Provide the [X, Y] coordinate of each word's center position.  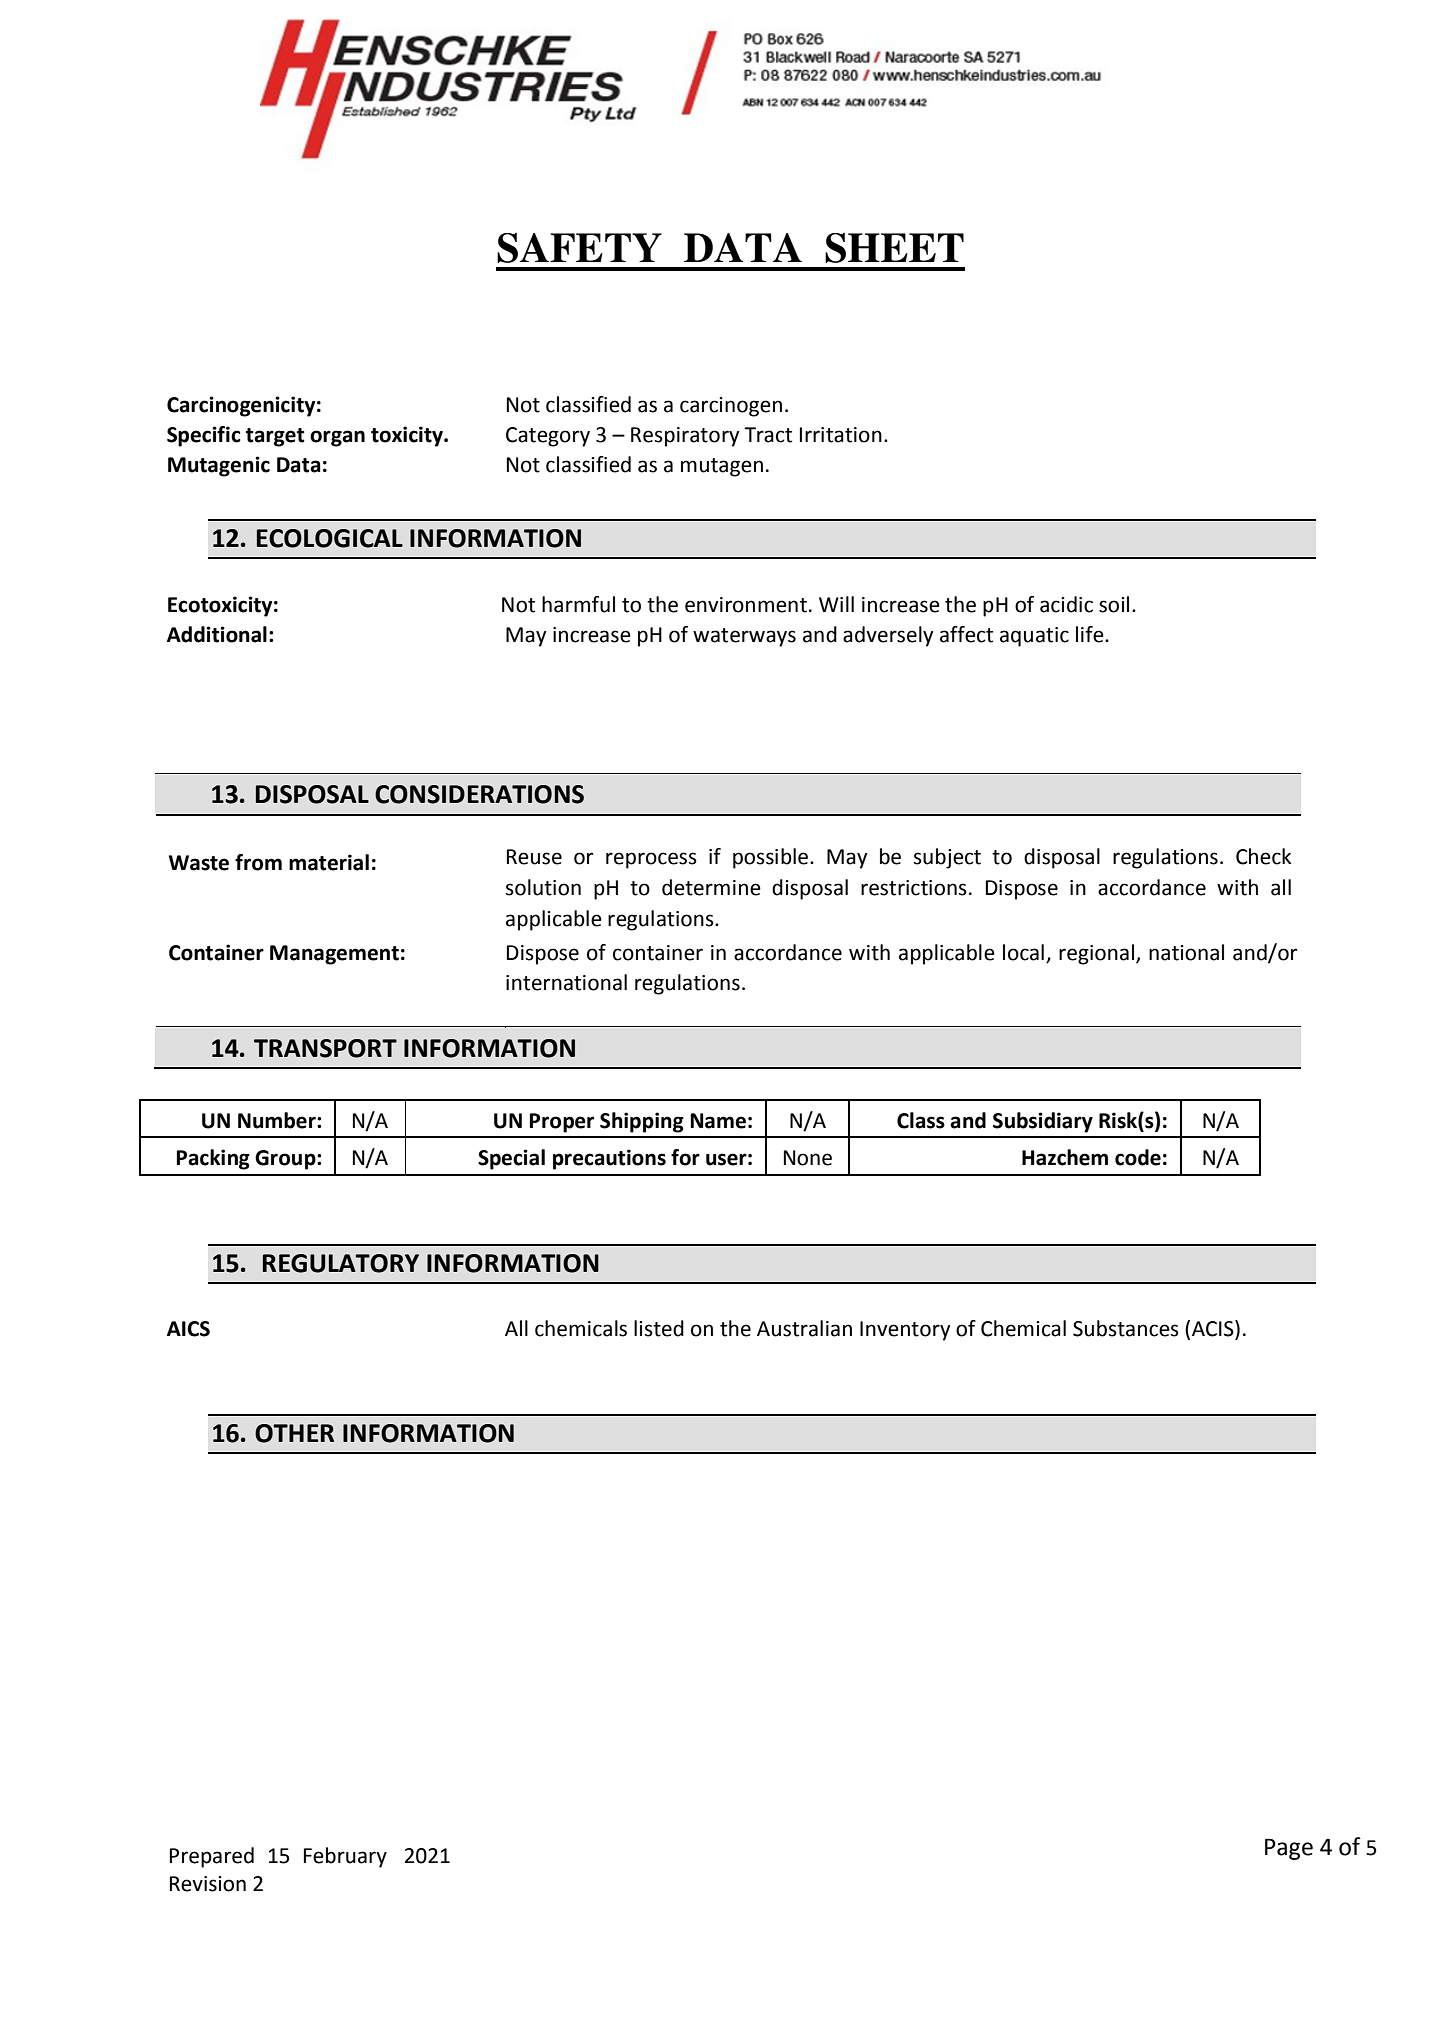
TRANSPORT [325, 1048]
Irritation [841, 435]
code [1138, 1157]
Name [718, 1121]
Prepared [212, 1857]
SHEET [894, 248]
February [345, 1857]
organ [337, 438]
